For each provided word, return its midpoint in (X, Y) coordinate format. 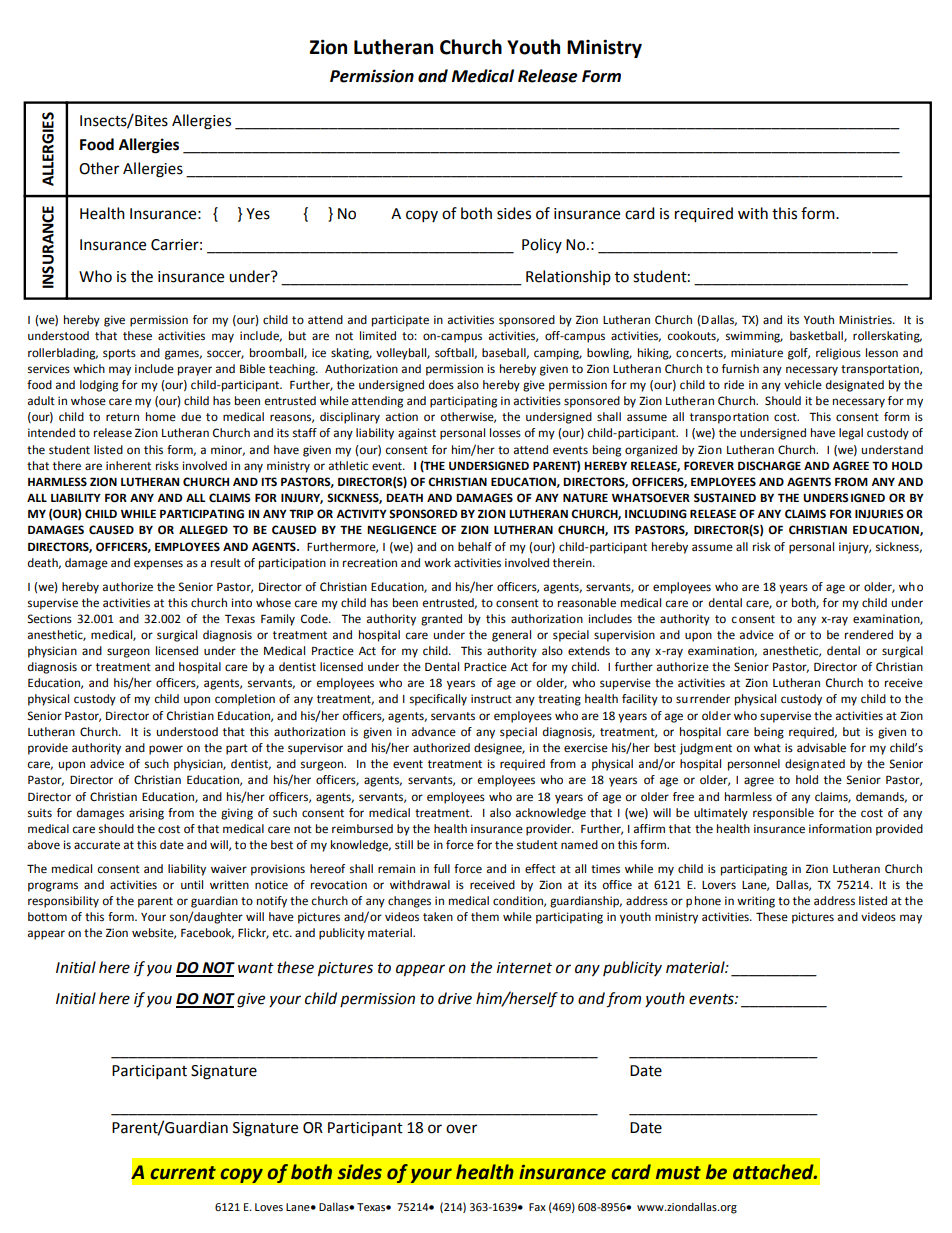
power (166, 750)
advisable (821, 748)
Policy (542, 245)
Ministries (866, 320)
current (183, 1173)
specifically (438, 700)
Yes (258, 214)
